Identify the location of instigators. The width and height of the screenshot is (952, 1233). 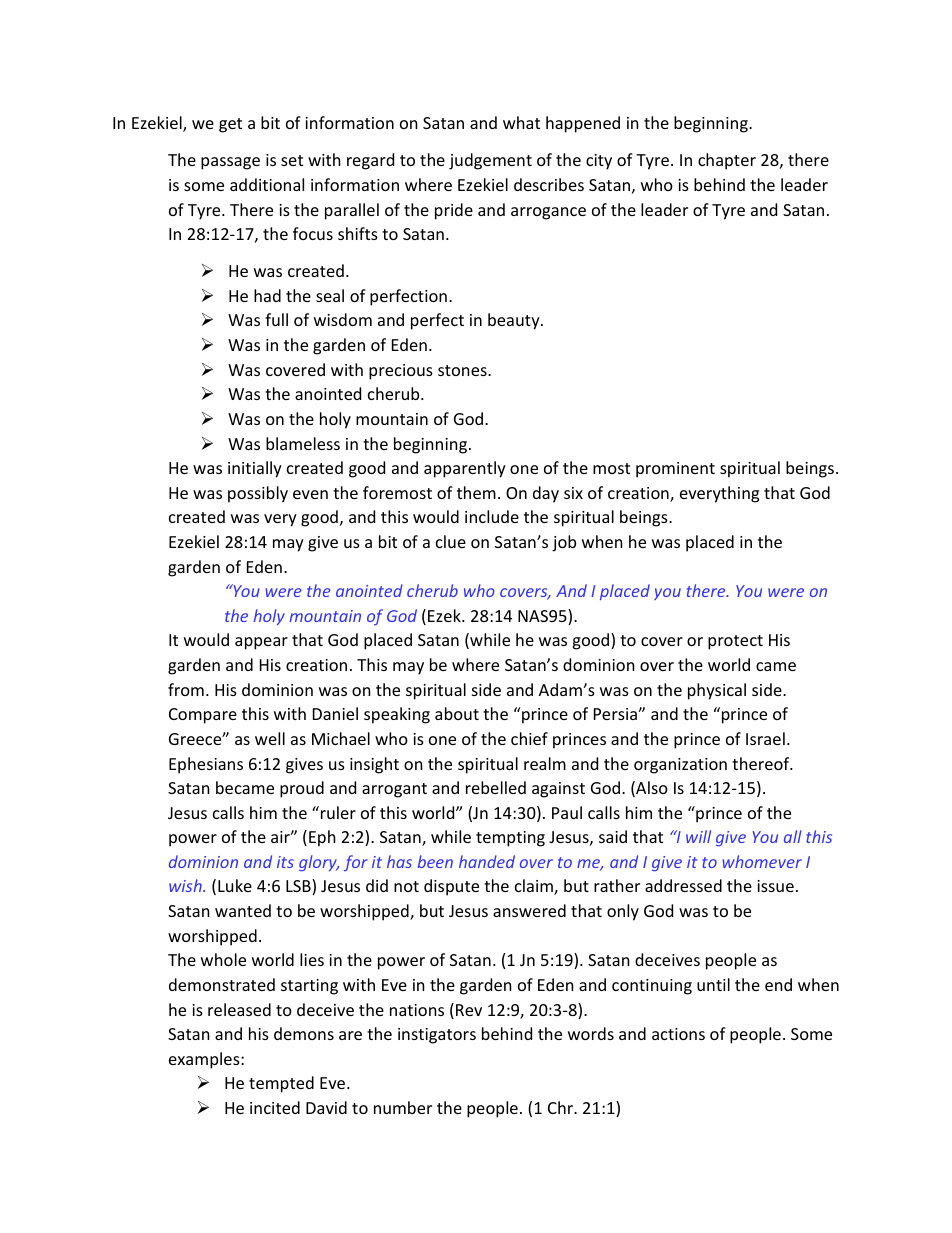
(437, 1036).
